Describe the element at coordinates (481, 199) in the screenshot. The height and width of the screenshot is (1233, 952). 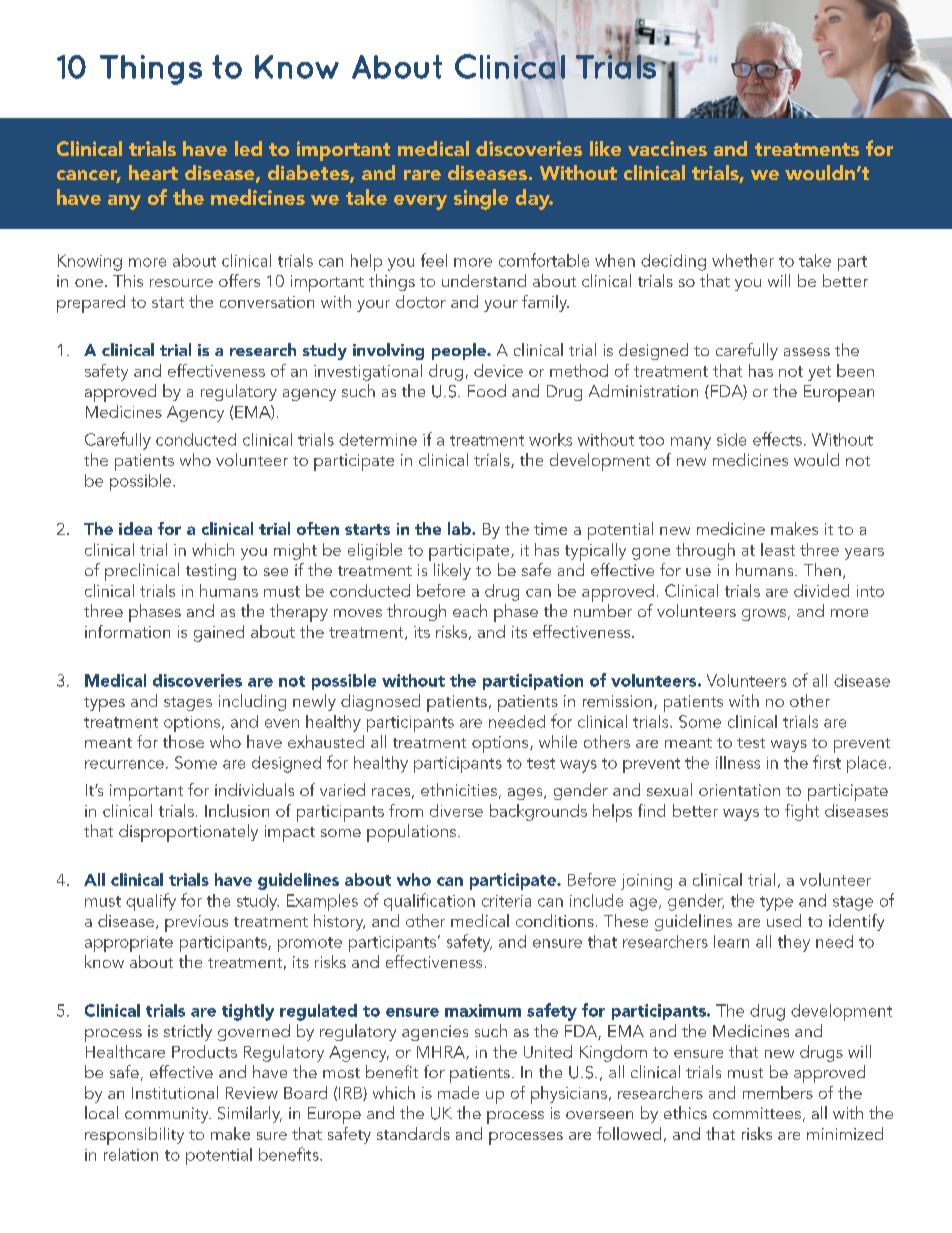
I see `single` at that location.
